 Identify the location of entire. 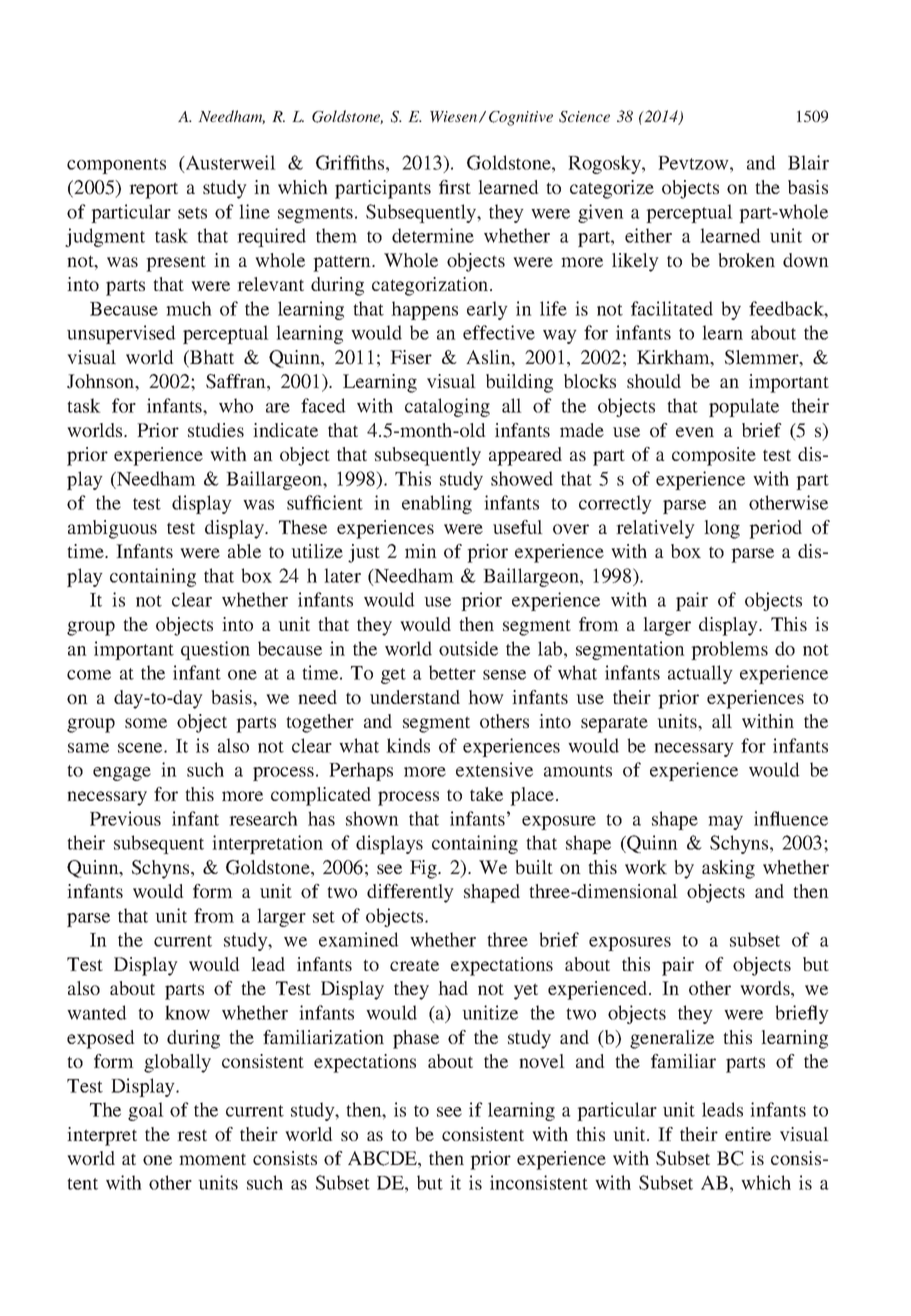
(748, 1134).
